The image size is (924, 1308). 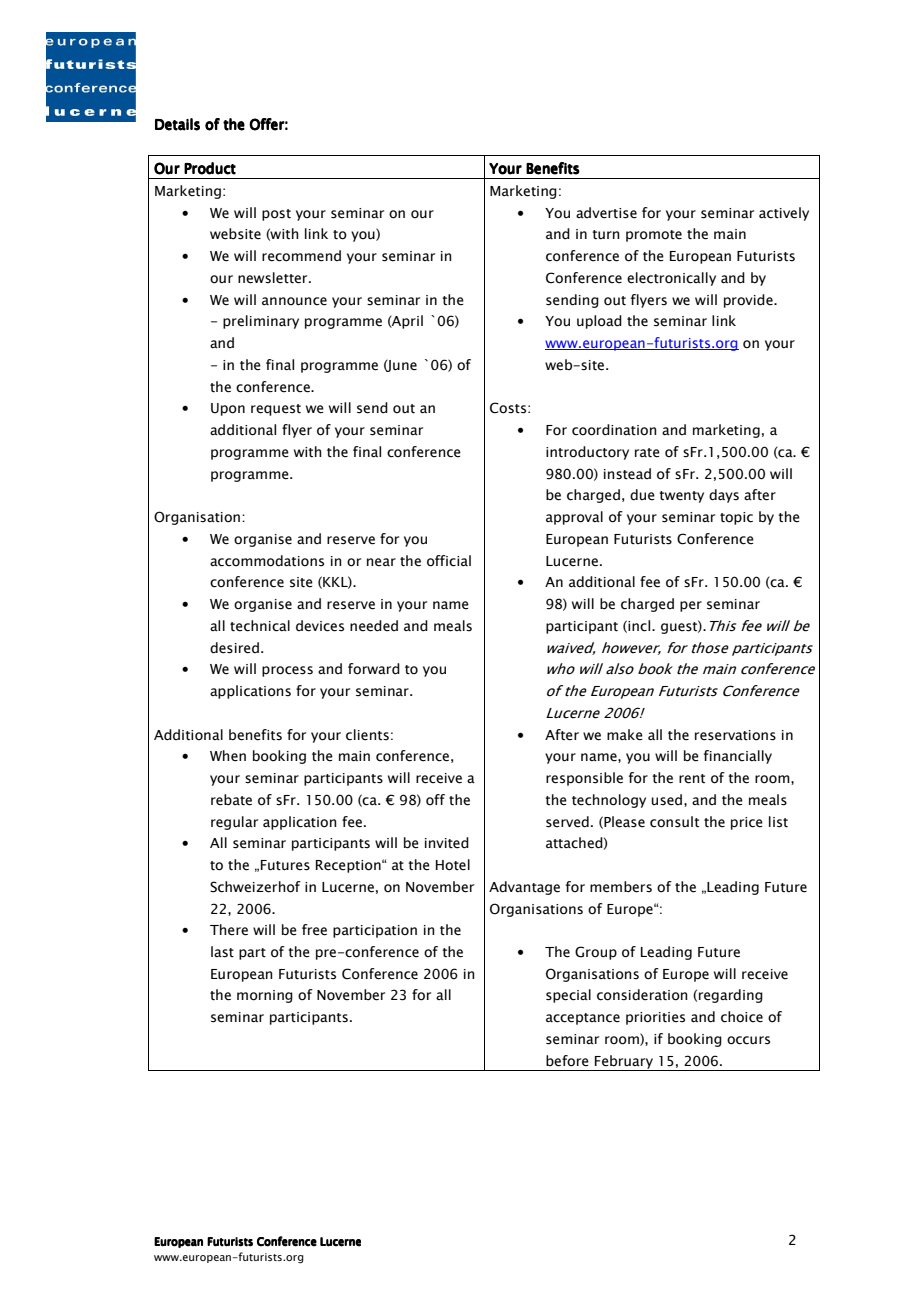 What do you see at coordinates (449, 561) in the image?
I see `official` at bounding box center [449, 561].
